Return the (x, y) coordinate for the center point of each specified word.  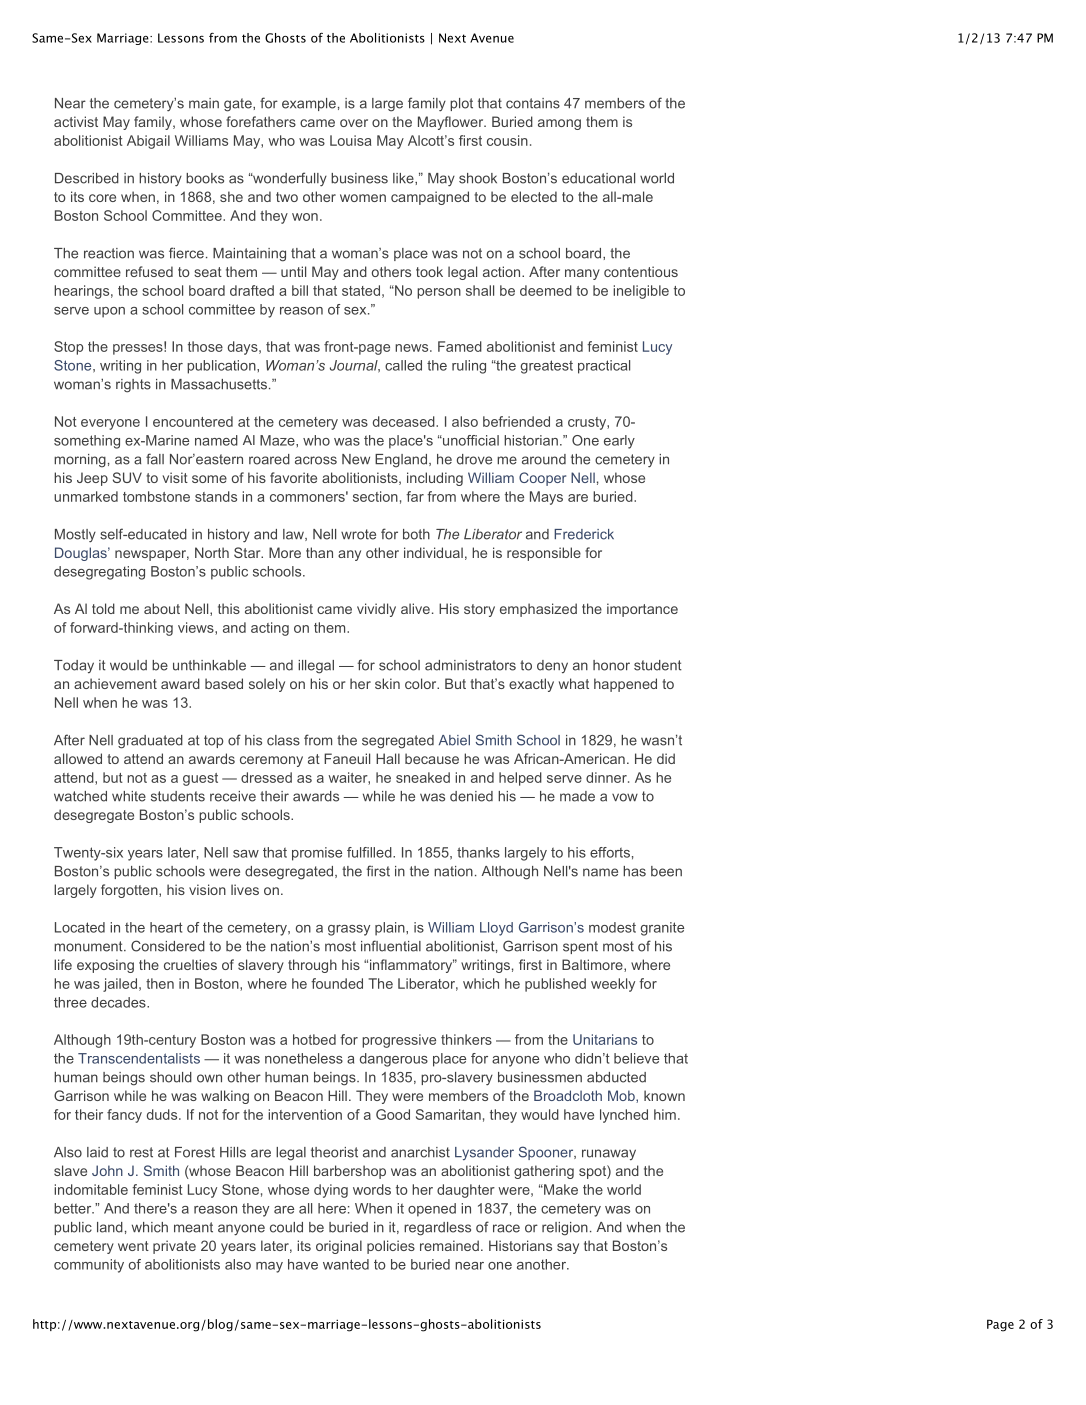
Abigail (148, 142)
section (375, 496)
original (339, 1247)
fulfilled (370, 852)
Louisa (351, 140)
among (559, 124)
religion (565, 1229)
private (174, 1247)
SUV (127, 477)
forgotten (130, 891)
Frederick (584, 534)
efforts (610, 852)
